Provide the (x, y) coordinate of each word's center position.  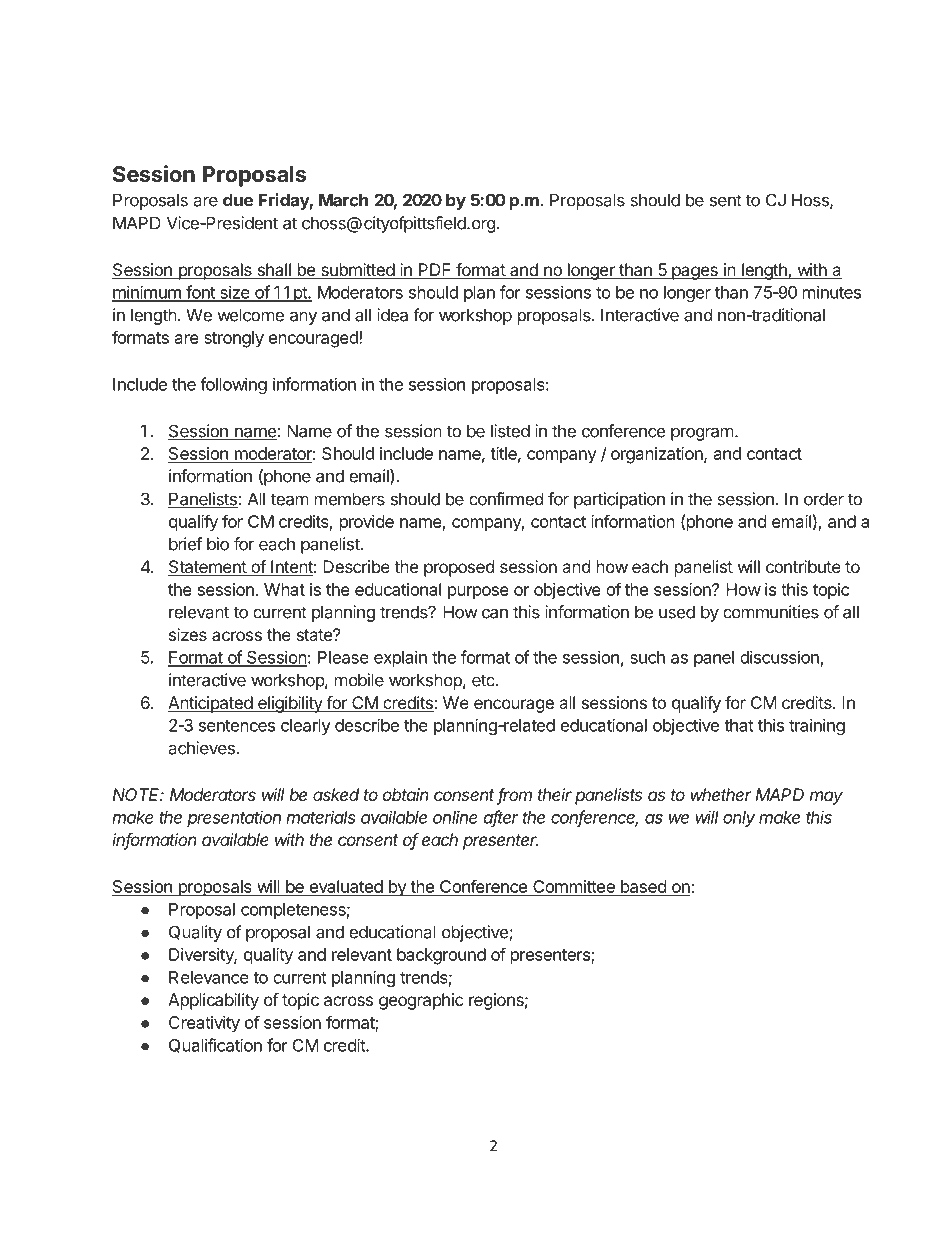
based (643, 888)
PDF (435, 269)
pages (695, 273)
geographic (421, 1001)
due (238, 200)
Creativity (204, 1024)
